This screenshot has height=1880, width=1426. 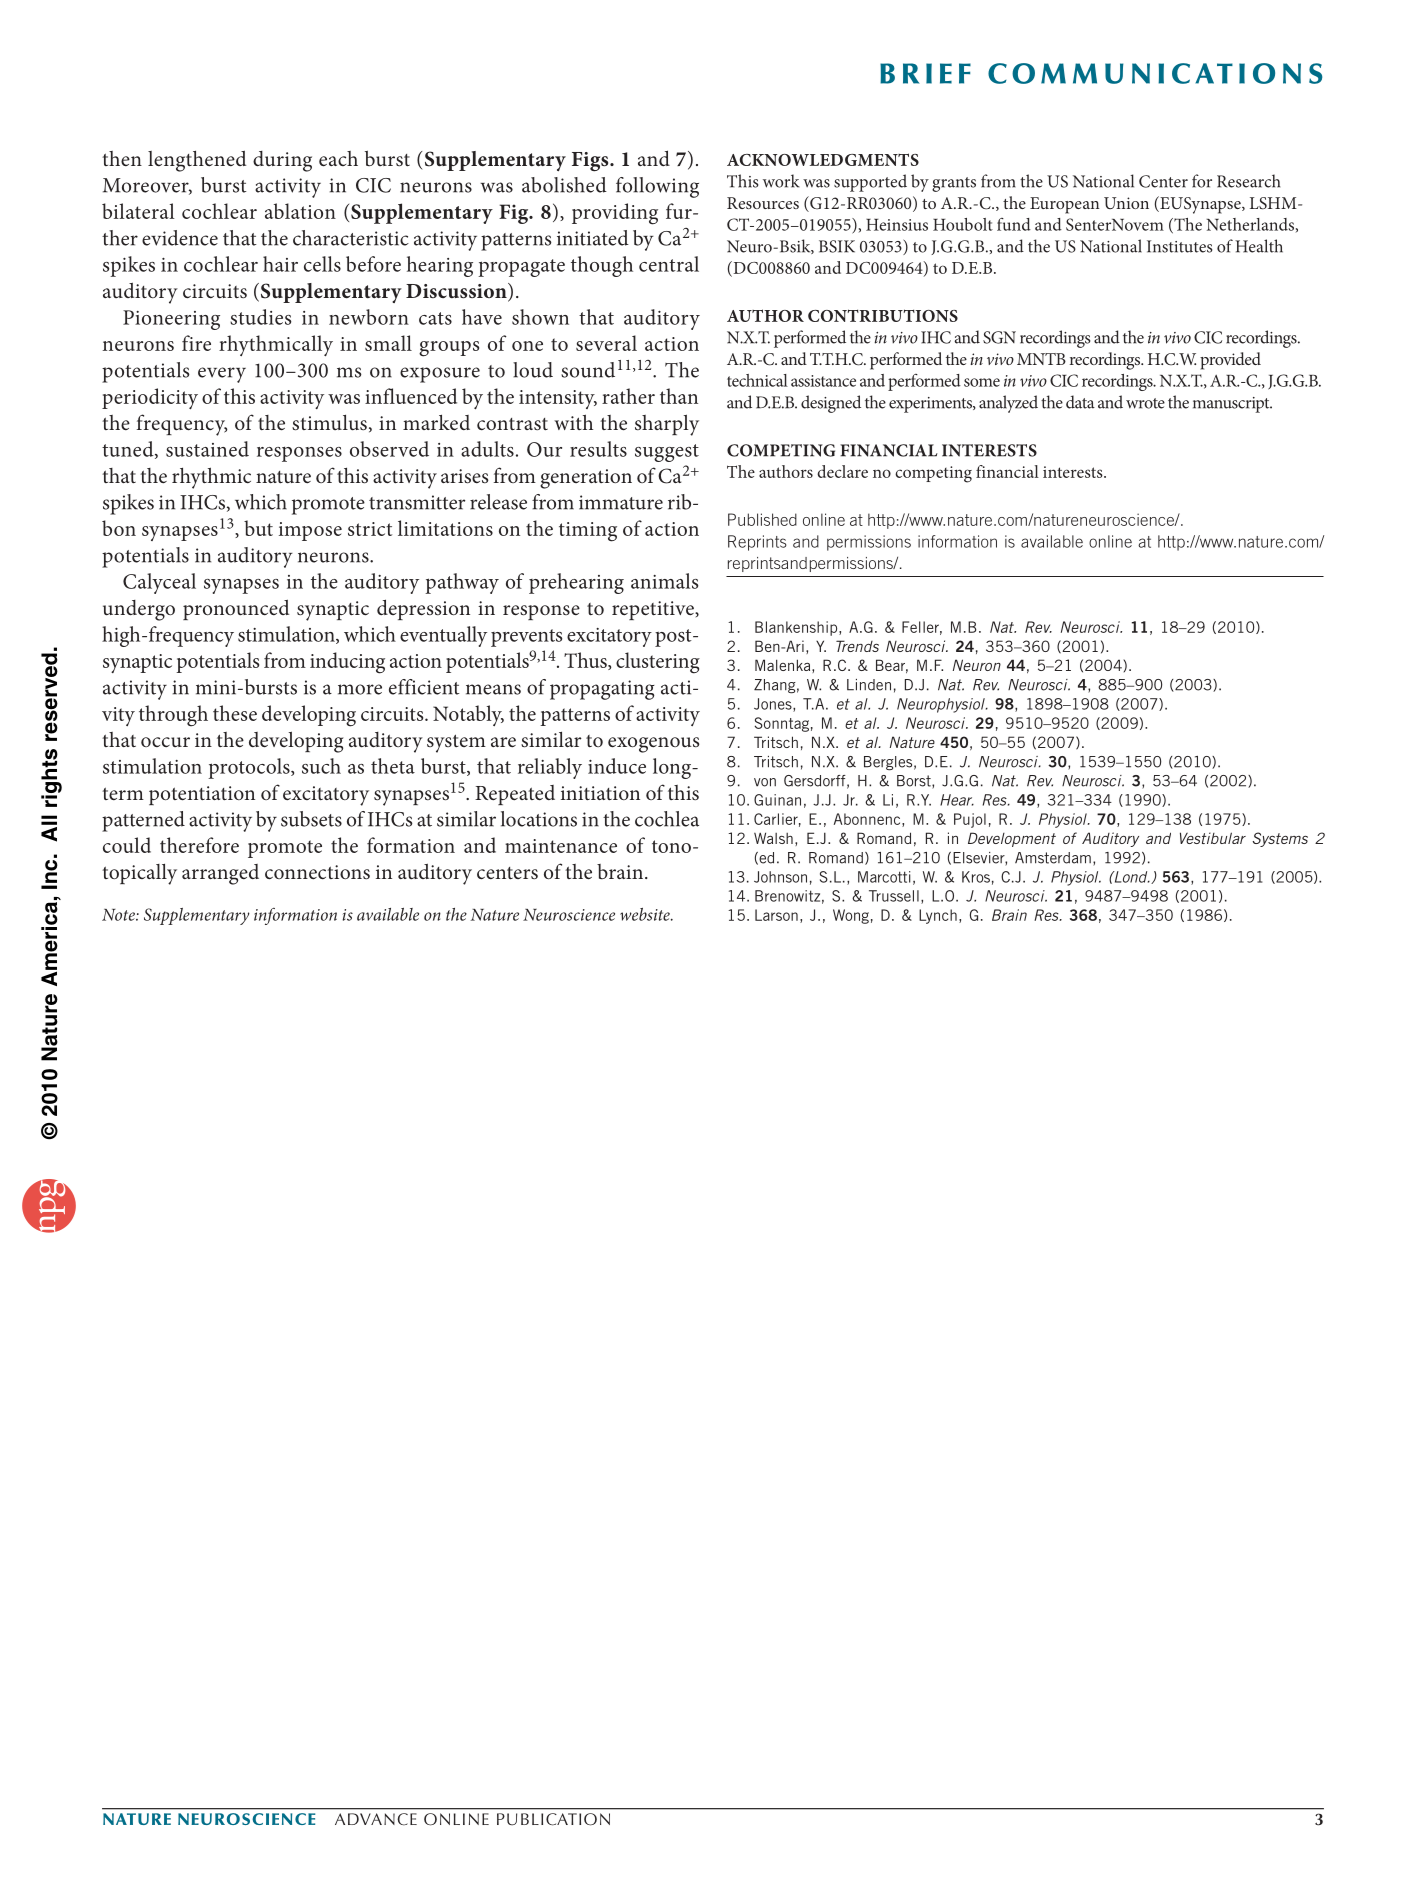 What do you see at coordinates (119, 915) in the screenshot?
I see `Note` at bounding box center [119, 915].
